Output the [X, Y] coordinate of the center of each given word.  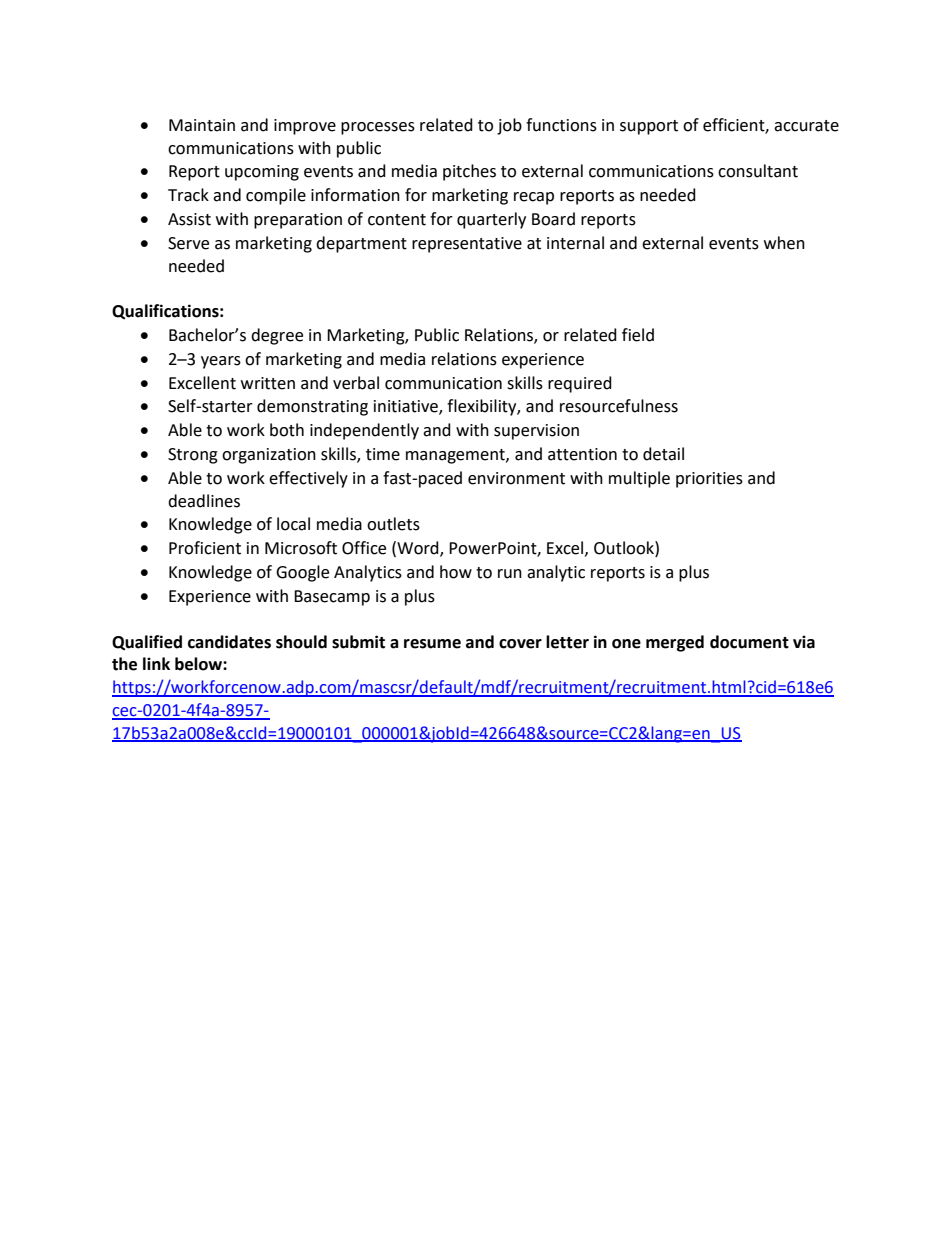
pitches [469, 172]
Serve [188, 243]
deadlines [204, 501]
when [784, 243]
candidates [229, 642]
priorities [709, 480]
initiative [407, 407]
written [268, 383]
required [580, 384]
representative [467, 245]
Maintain [202, 125]
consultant [758, 171]
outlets [393, 524]
